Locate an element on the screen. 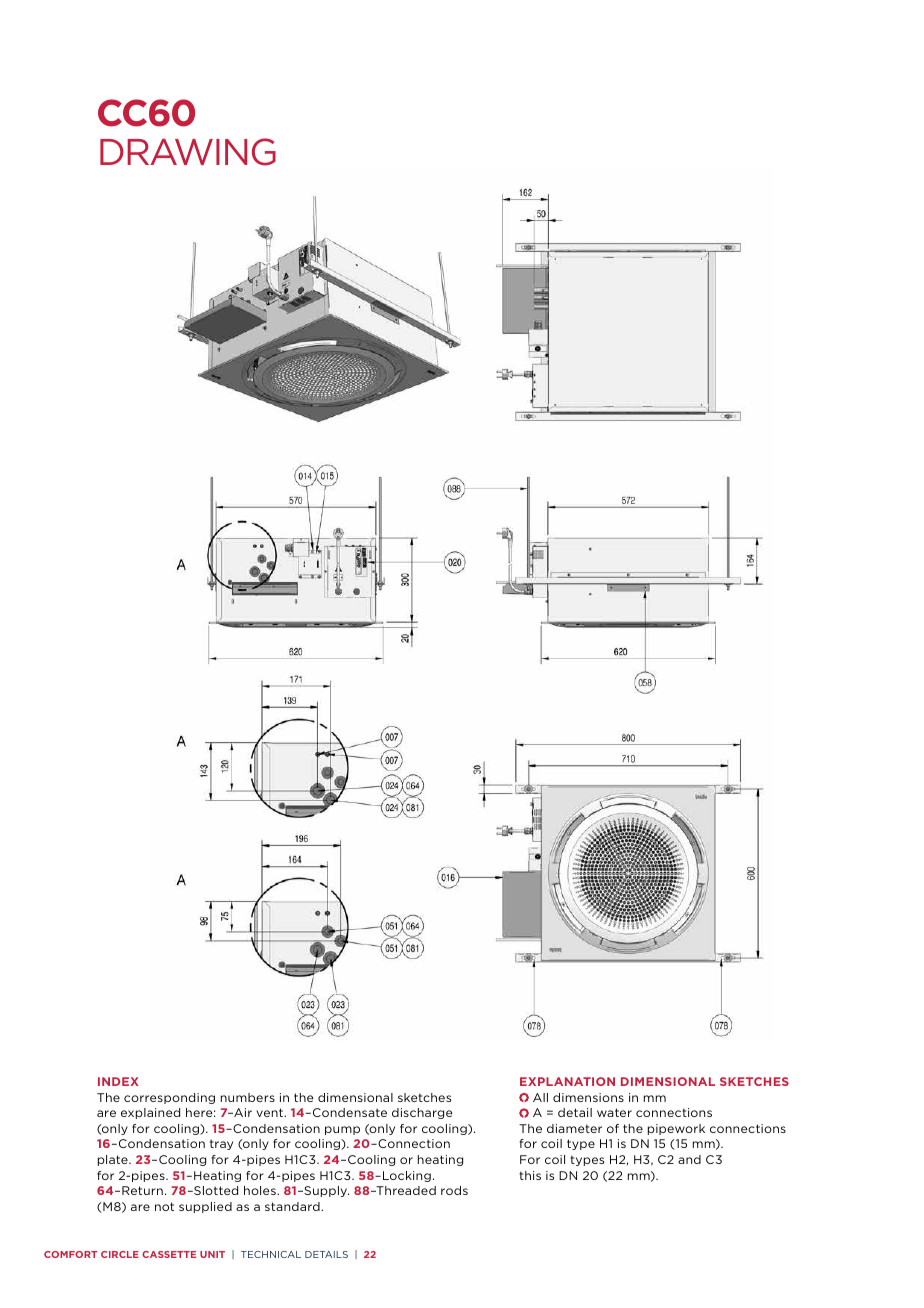 The height and width of the screenshot is (1308, 924). EXPLANATION is located at coordinates (567, 1081).
